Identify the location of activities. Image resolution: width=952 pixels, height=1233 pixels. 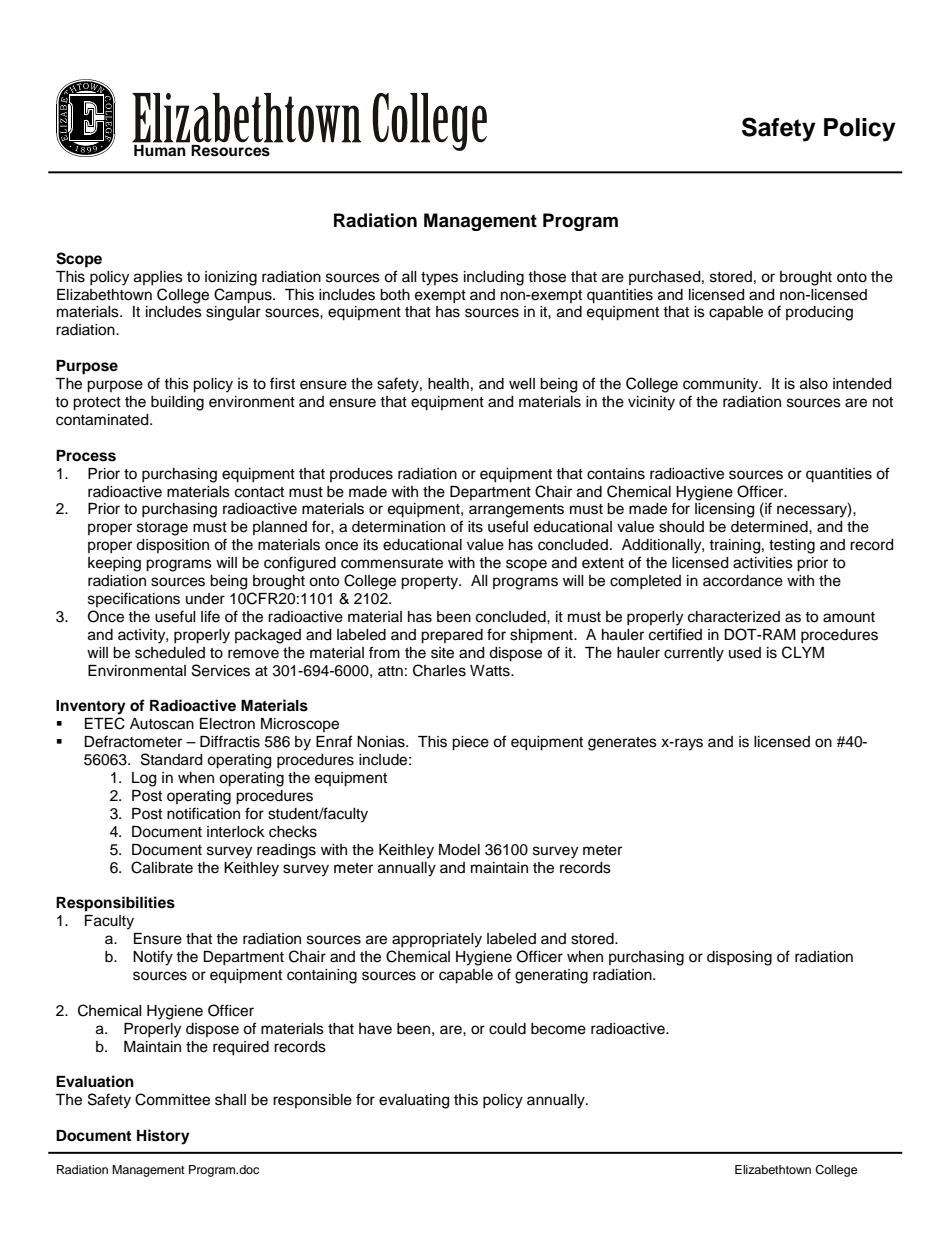
(763, 563).
